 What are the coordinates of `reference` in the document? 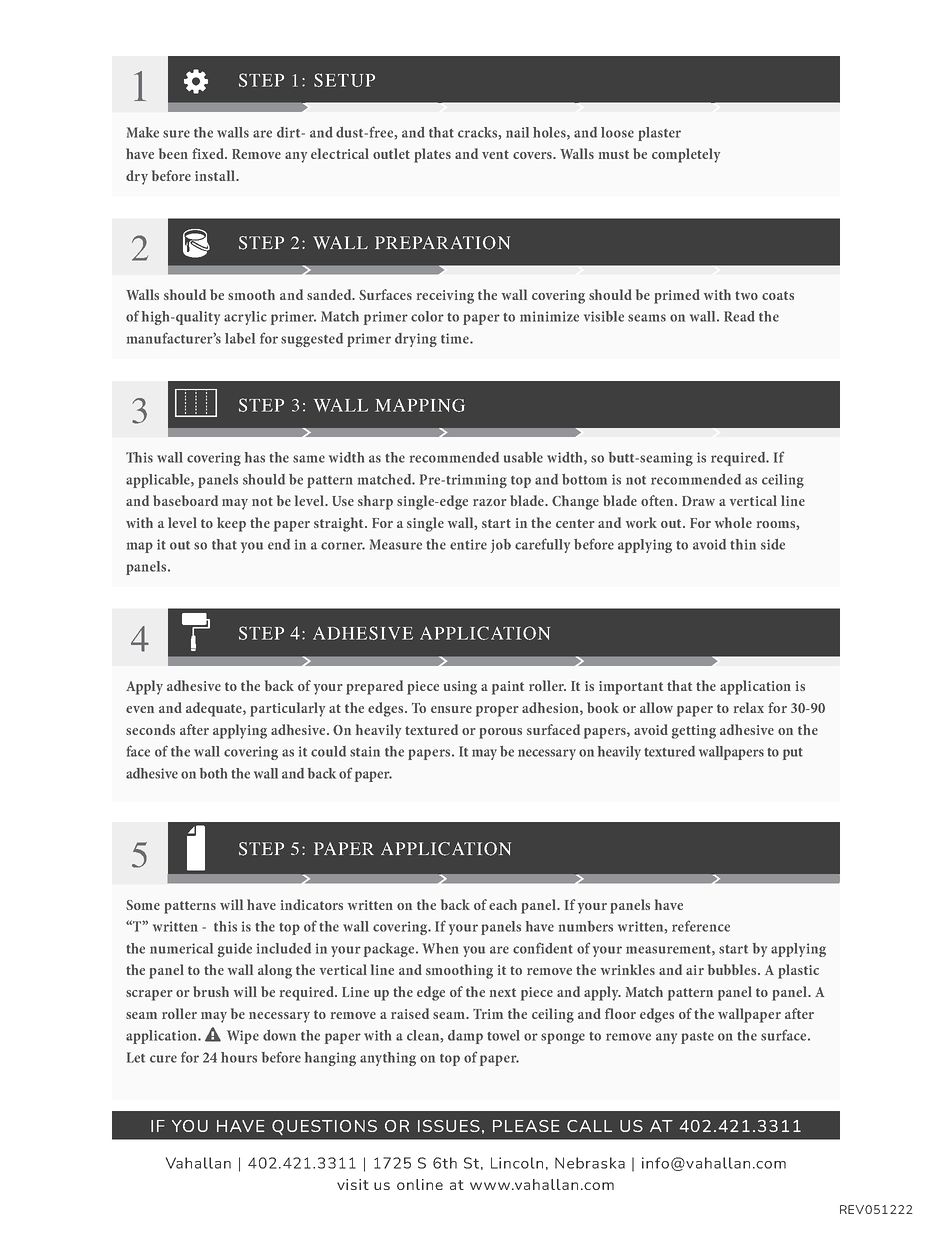 It's located at (701, 926).
